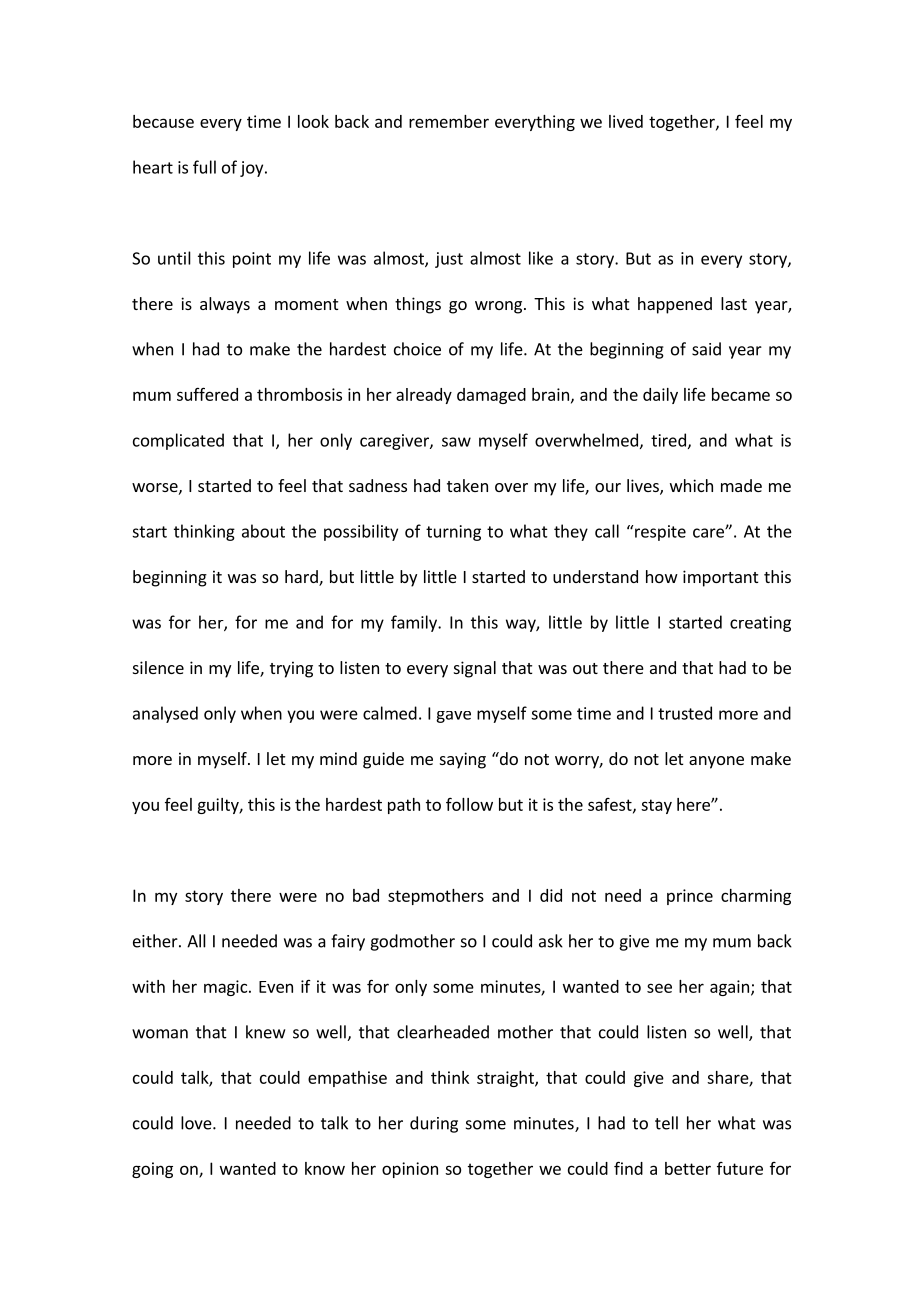  Describe the element at coordinates (449, 121) in the document. I see `remember` at that location.
